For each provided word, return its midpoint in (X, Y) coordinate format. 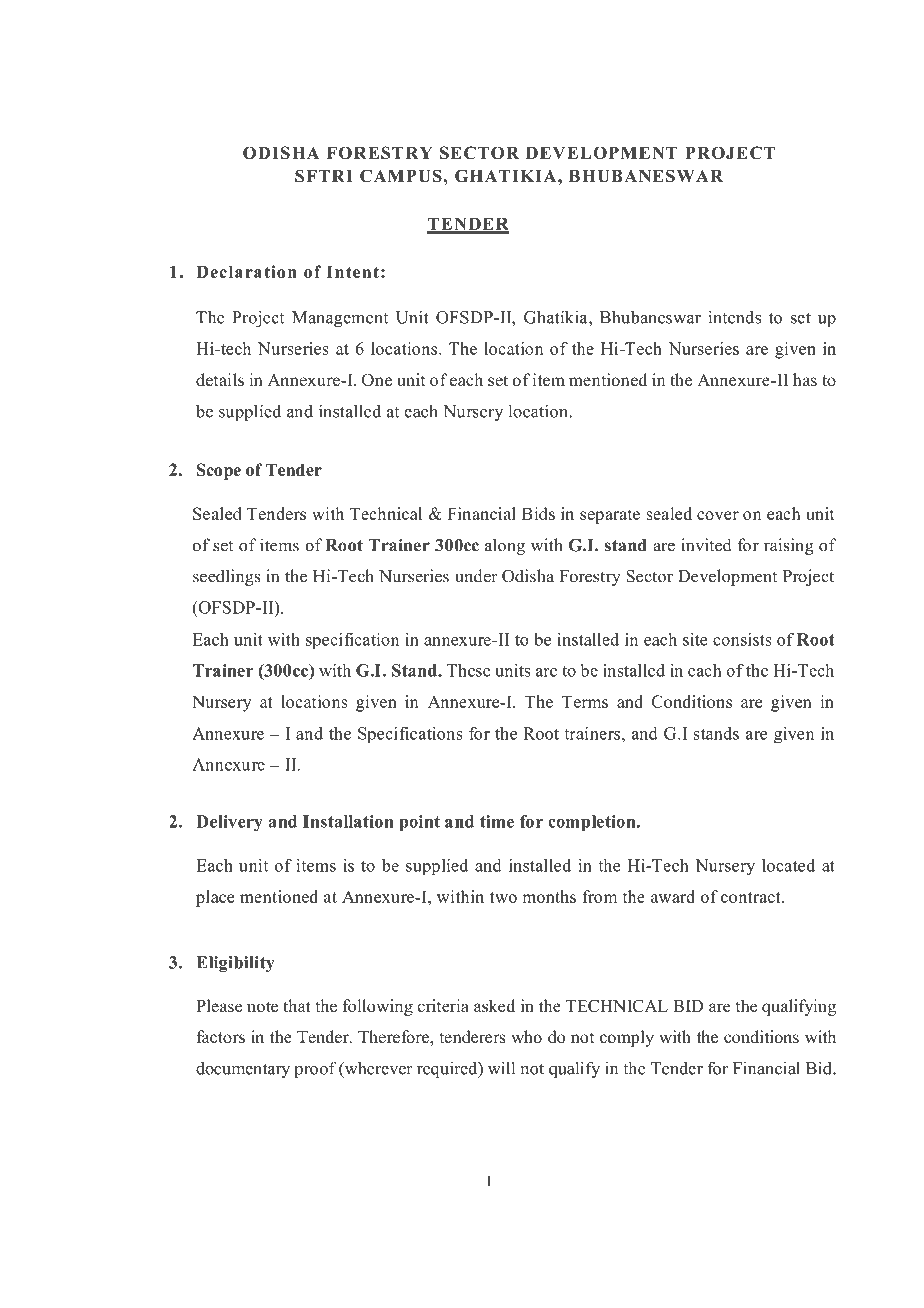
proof (316, 1069)
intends (735, 317)
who (526, 1036)
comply (627, 1038)
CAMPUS (401, 176)
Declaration (246, 271)
